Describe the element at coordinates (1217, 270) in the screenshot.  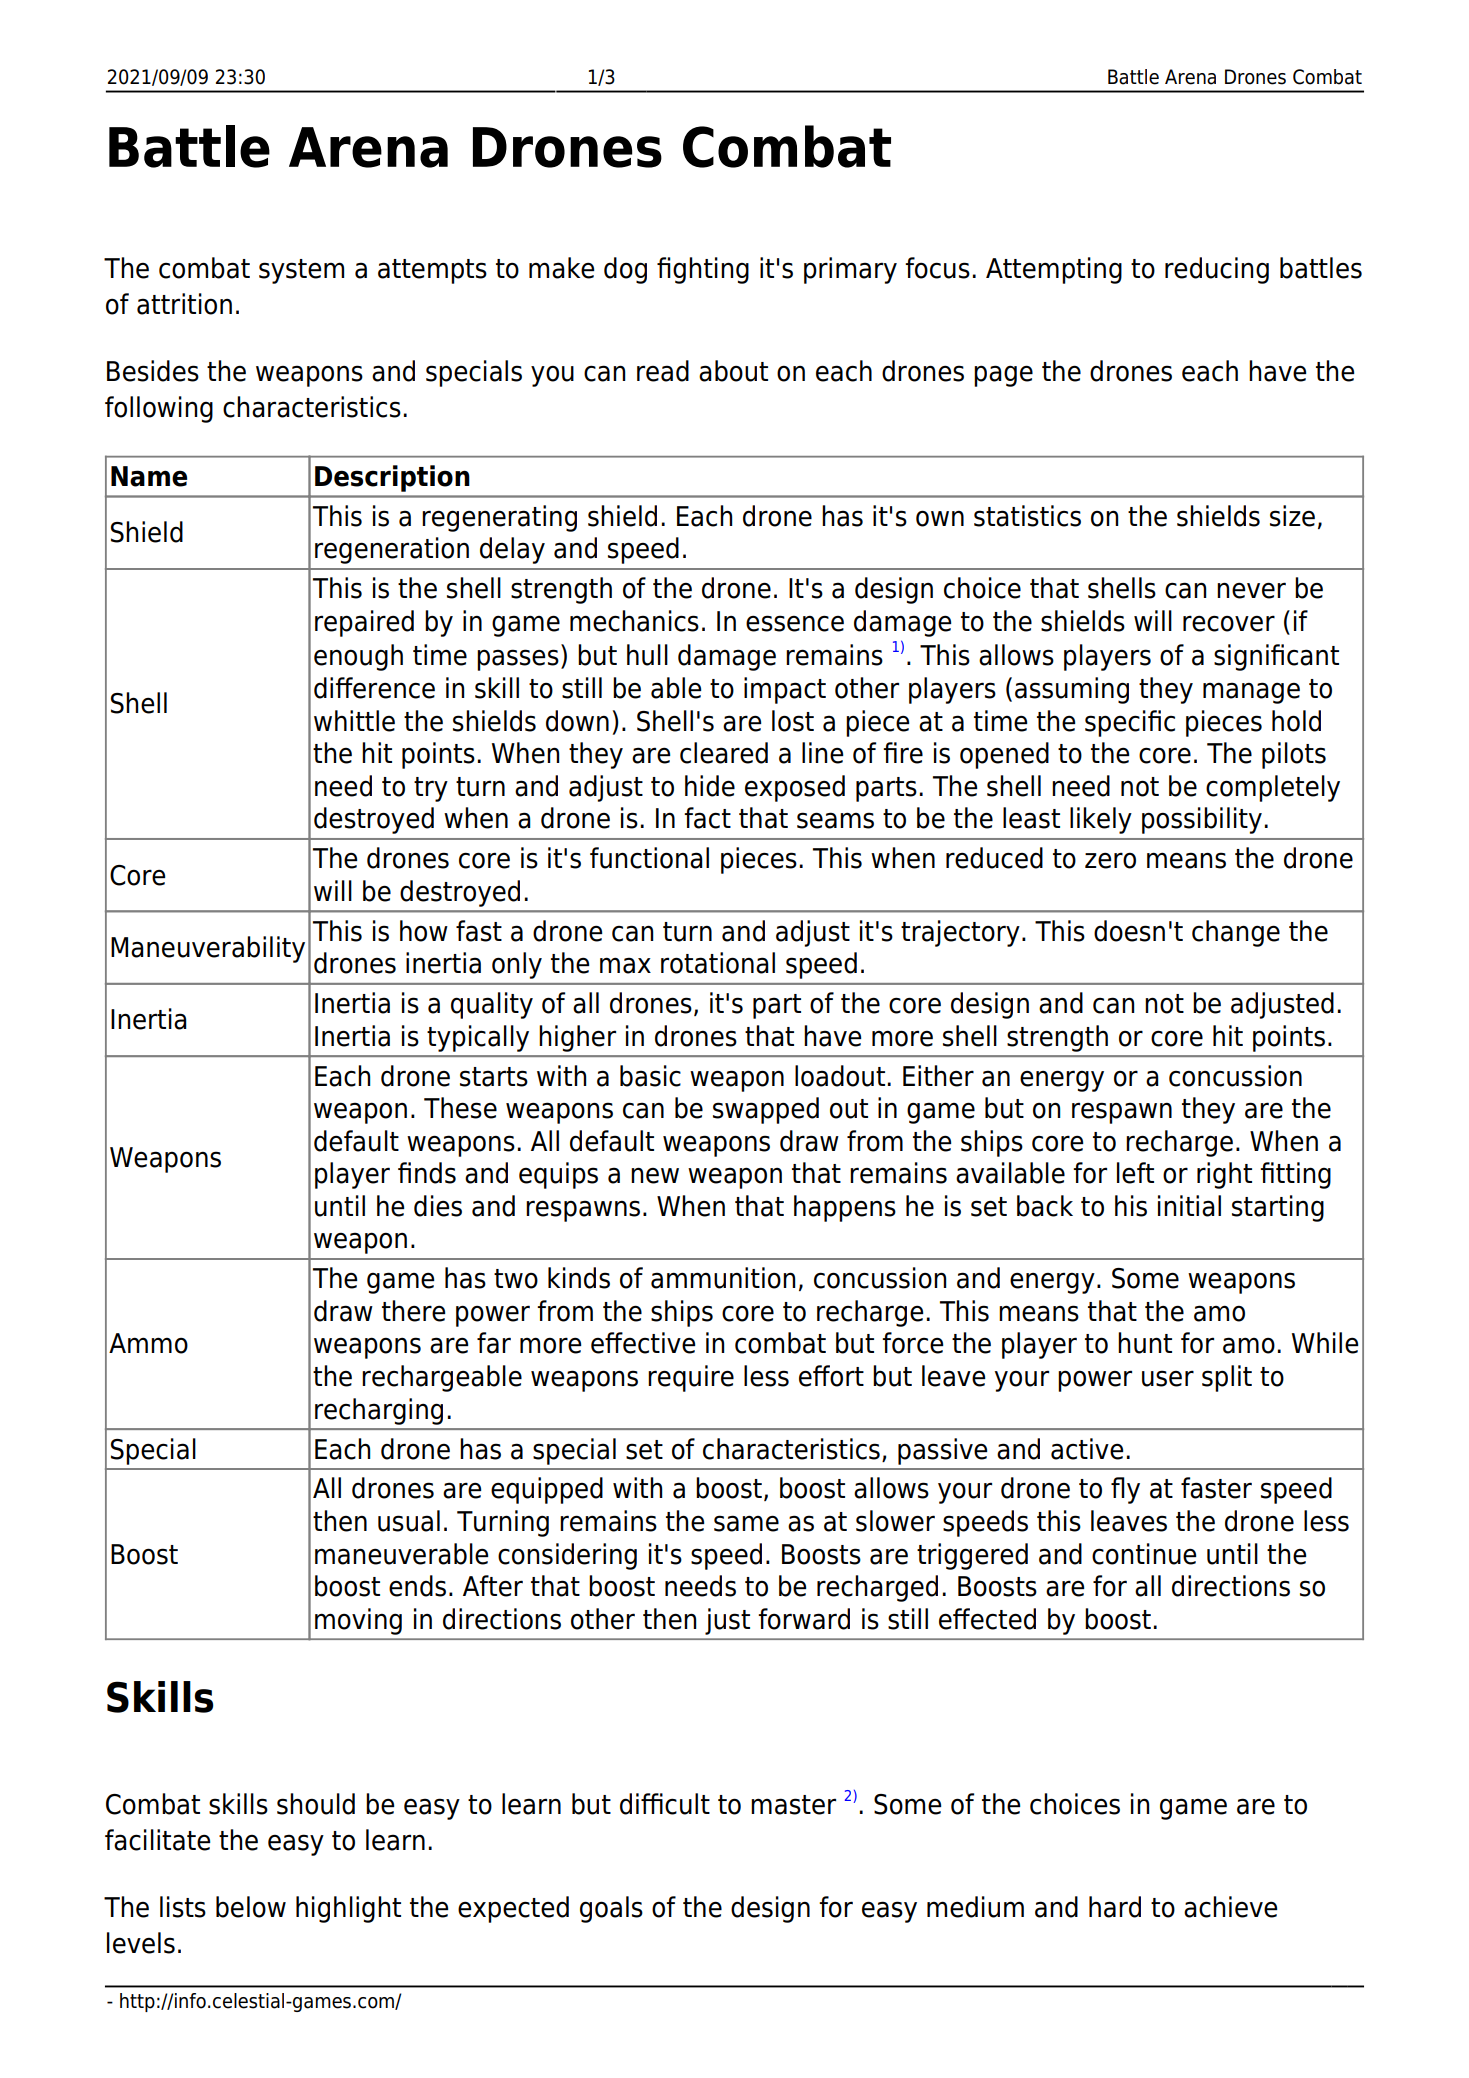
I see `reducing` at that location.
